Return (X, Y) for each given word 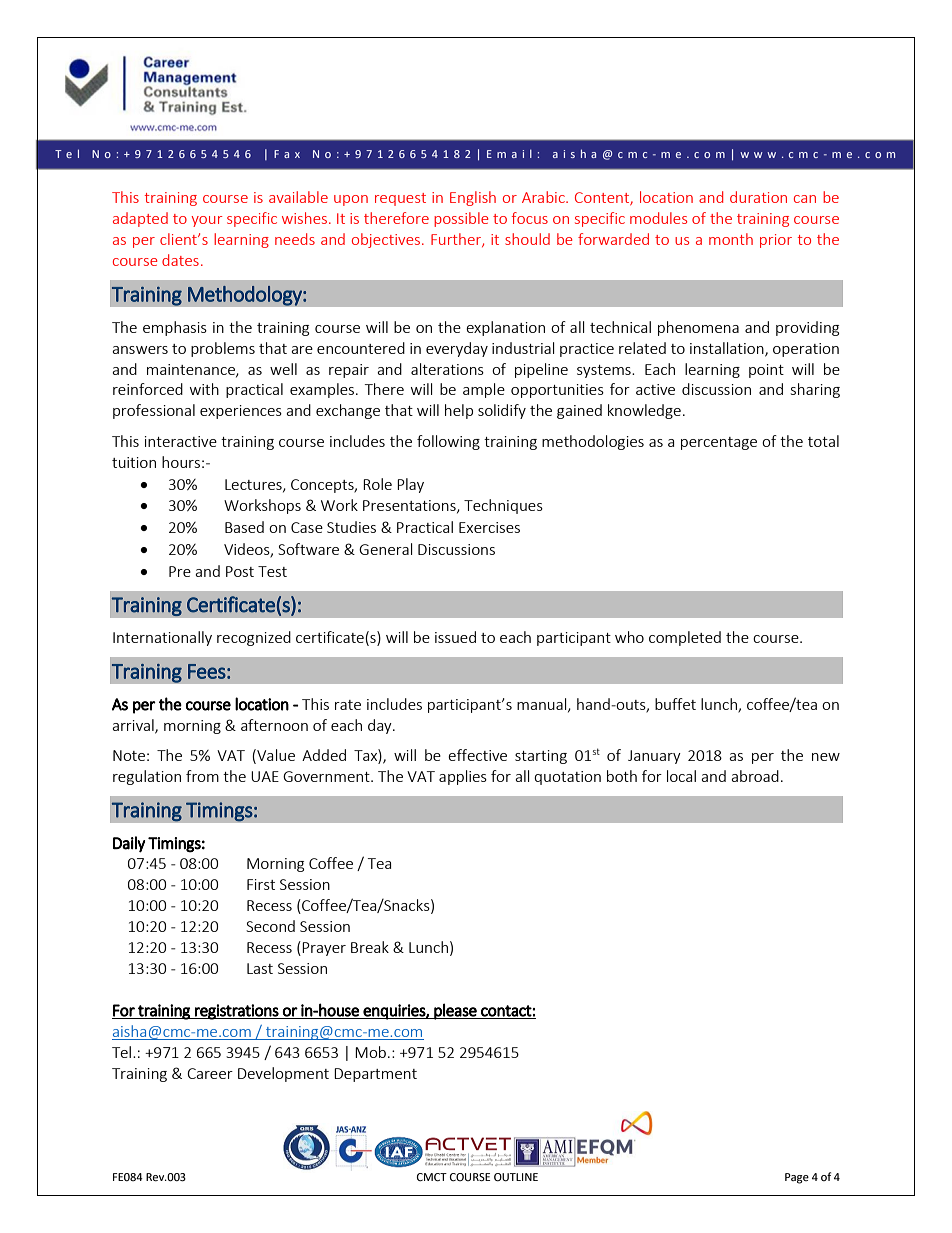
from (202, 776)
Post (240, 571)
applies (463, 777)
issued (455, 637)
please (455, 1011)
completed (685, 638)
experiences (241, 412)
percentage (719, 443)
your (206, 221)
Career (210, 1073)
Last (260, 968)
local (681, 776)
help (459, 411)
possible (461, 219)
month (731, 239)
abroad (755, 776)
